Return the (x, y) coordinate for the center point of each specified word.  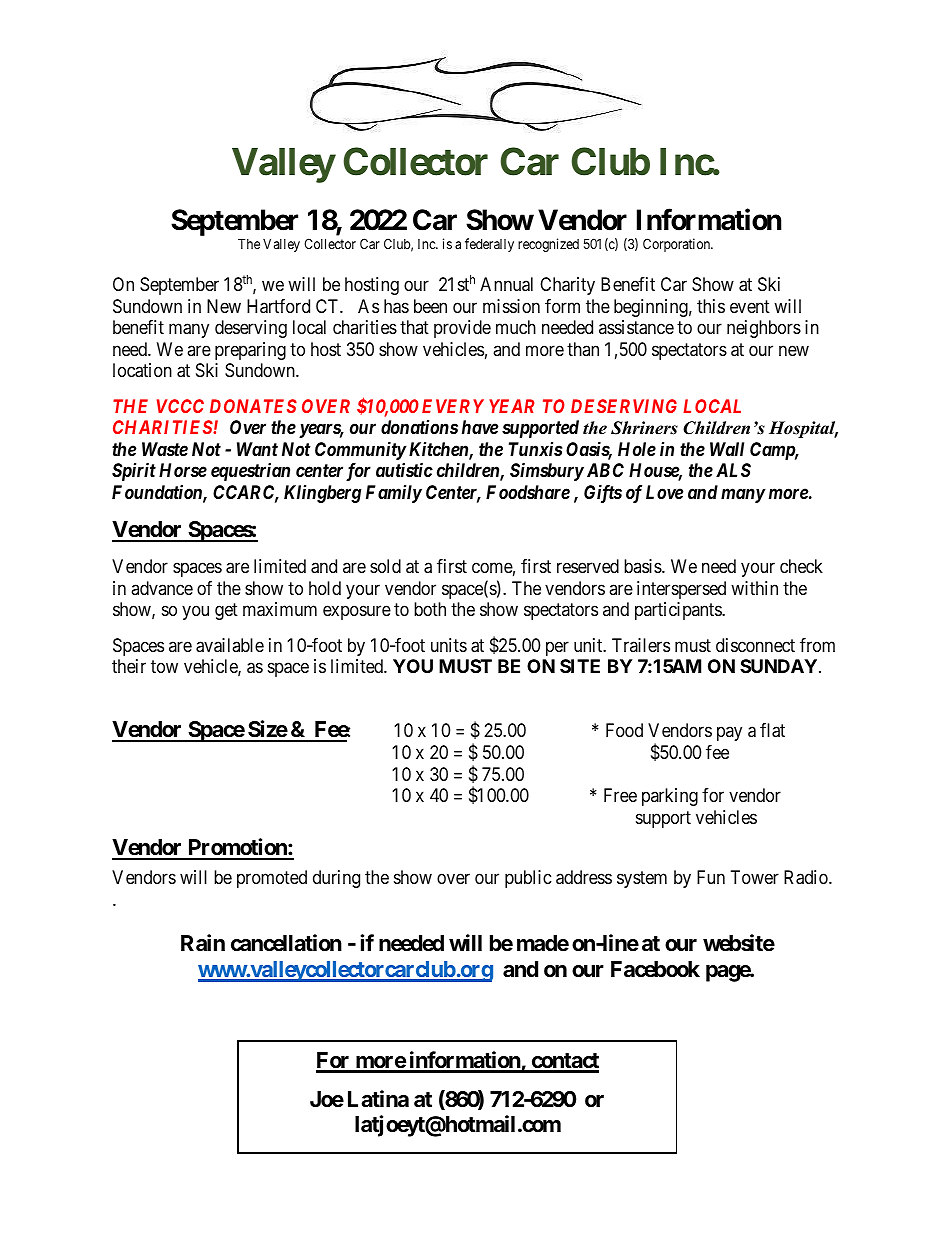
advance (162, 588)
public (528, 879)
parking (670, 797)
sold (385, 566)
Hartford (278, 306)
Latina (378, 1099)
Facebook (655, 969)
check (801, 566)
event (750, 306)
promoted (272, 879)
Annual (506, 284)
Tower (755, 877)
